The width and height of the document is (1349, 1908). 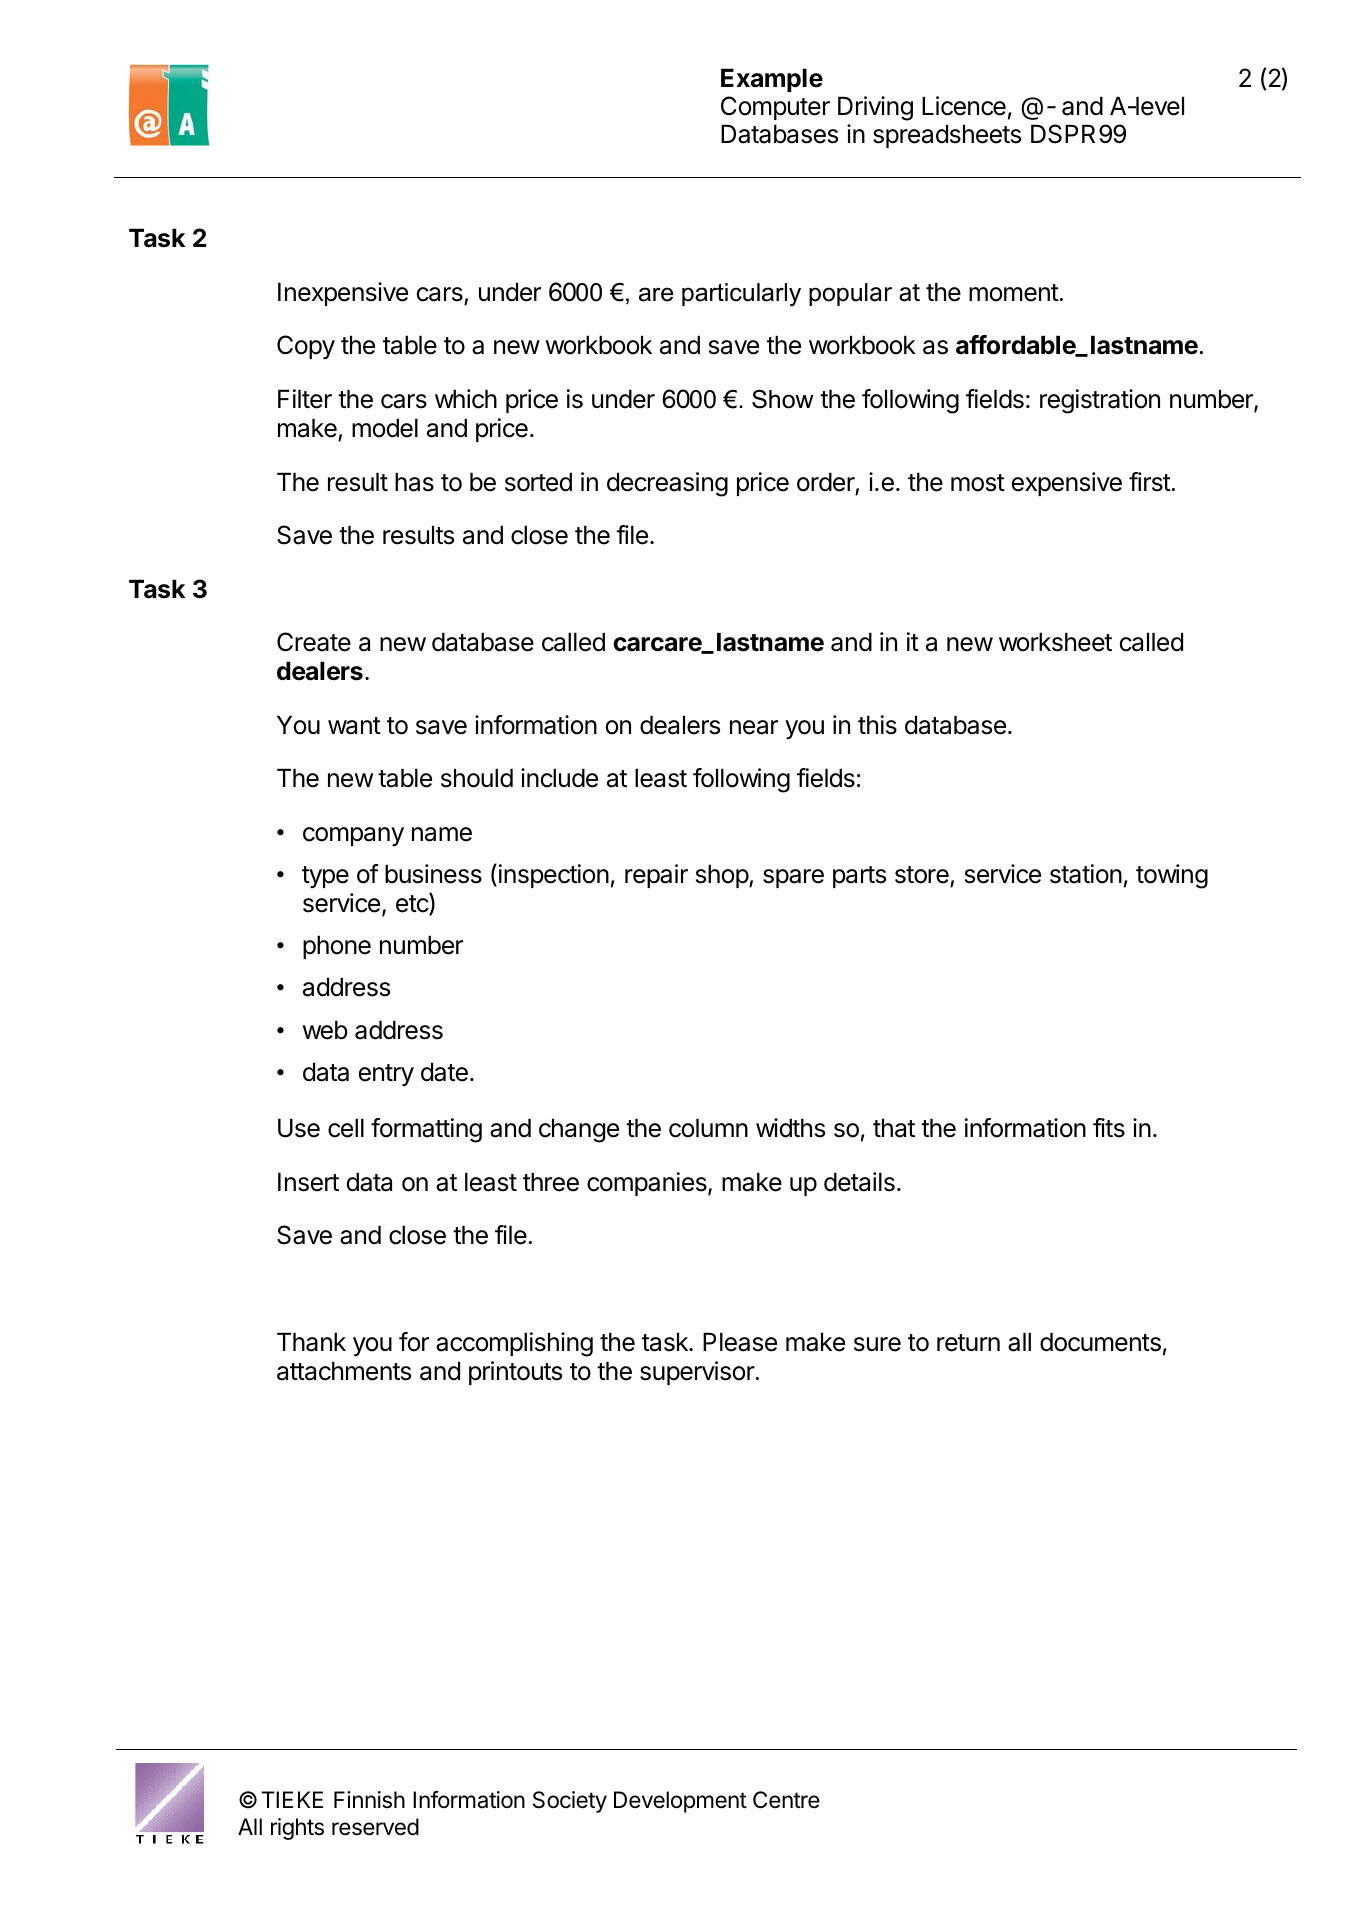 What do you see at coordinates (964, 106) in the document?
I see `Licence` at bounding box center [964, 106].
